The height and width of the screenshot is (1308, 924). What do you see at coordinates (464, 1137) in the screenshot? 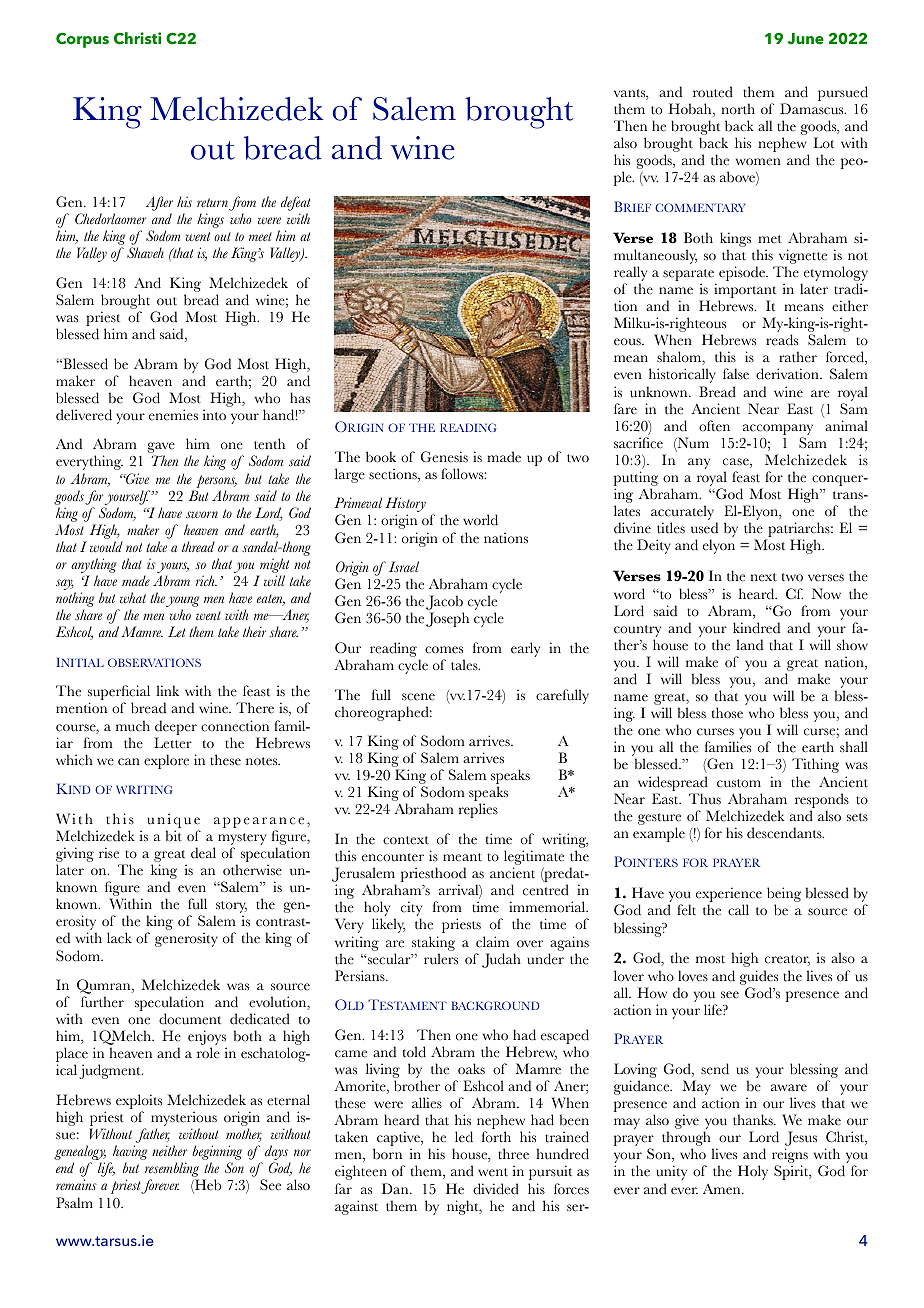
I see `led` at bounding box center [464, 1137].
